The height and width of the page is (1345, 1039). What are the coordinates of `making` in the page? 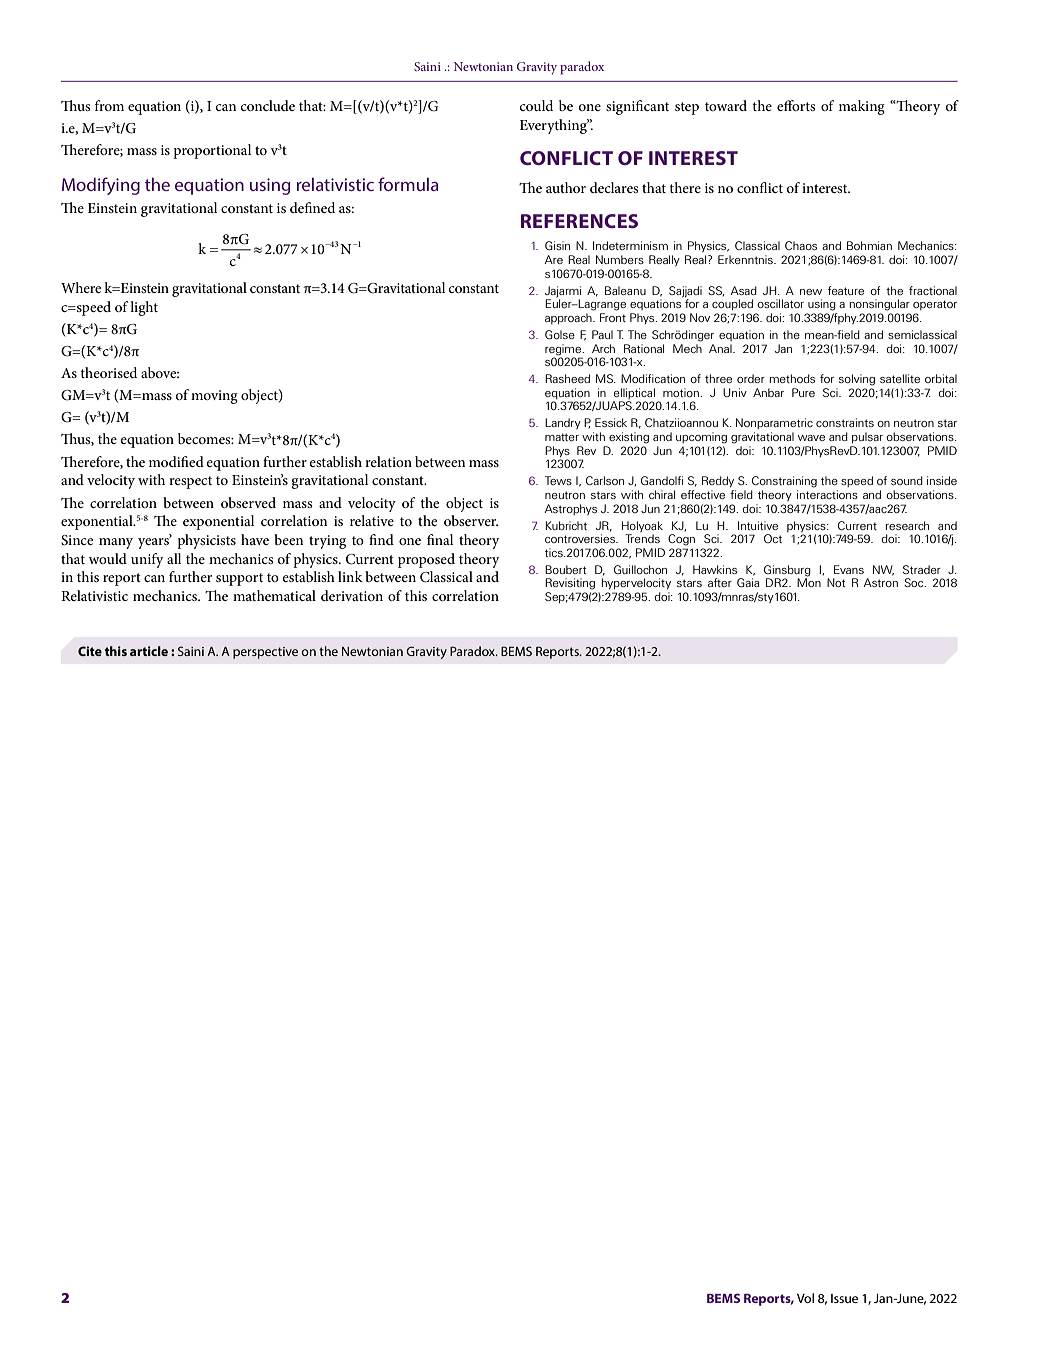 It's located at (862, 107).
